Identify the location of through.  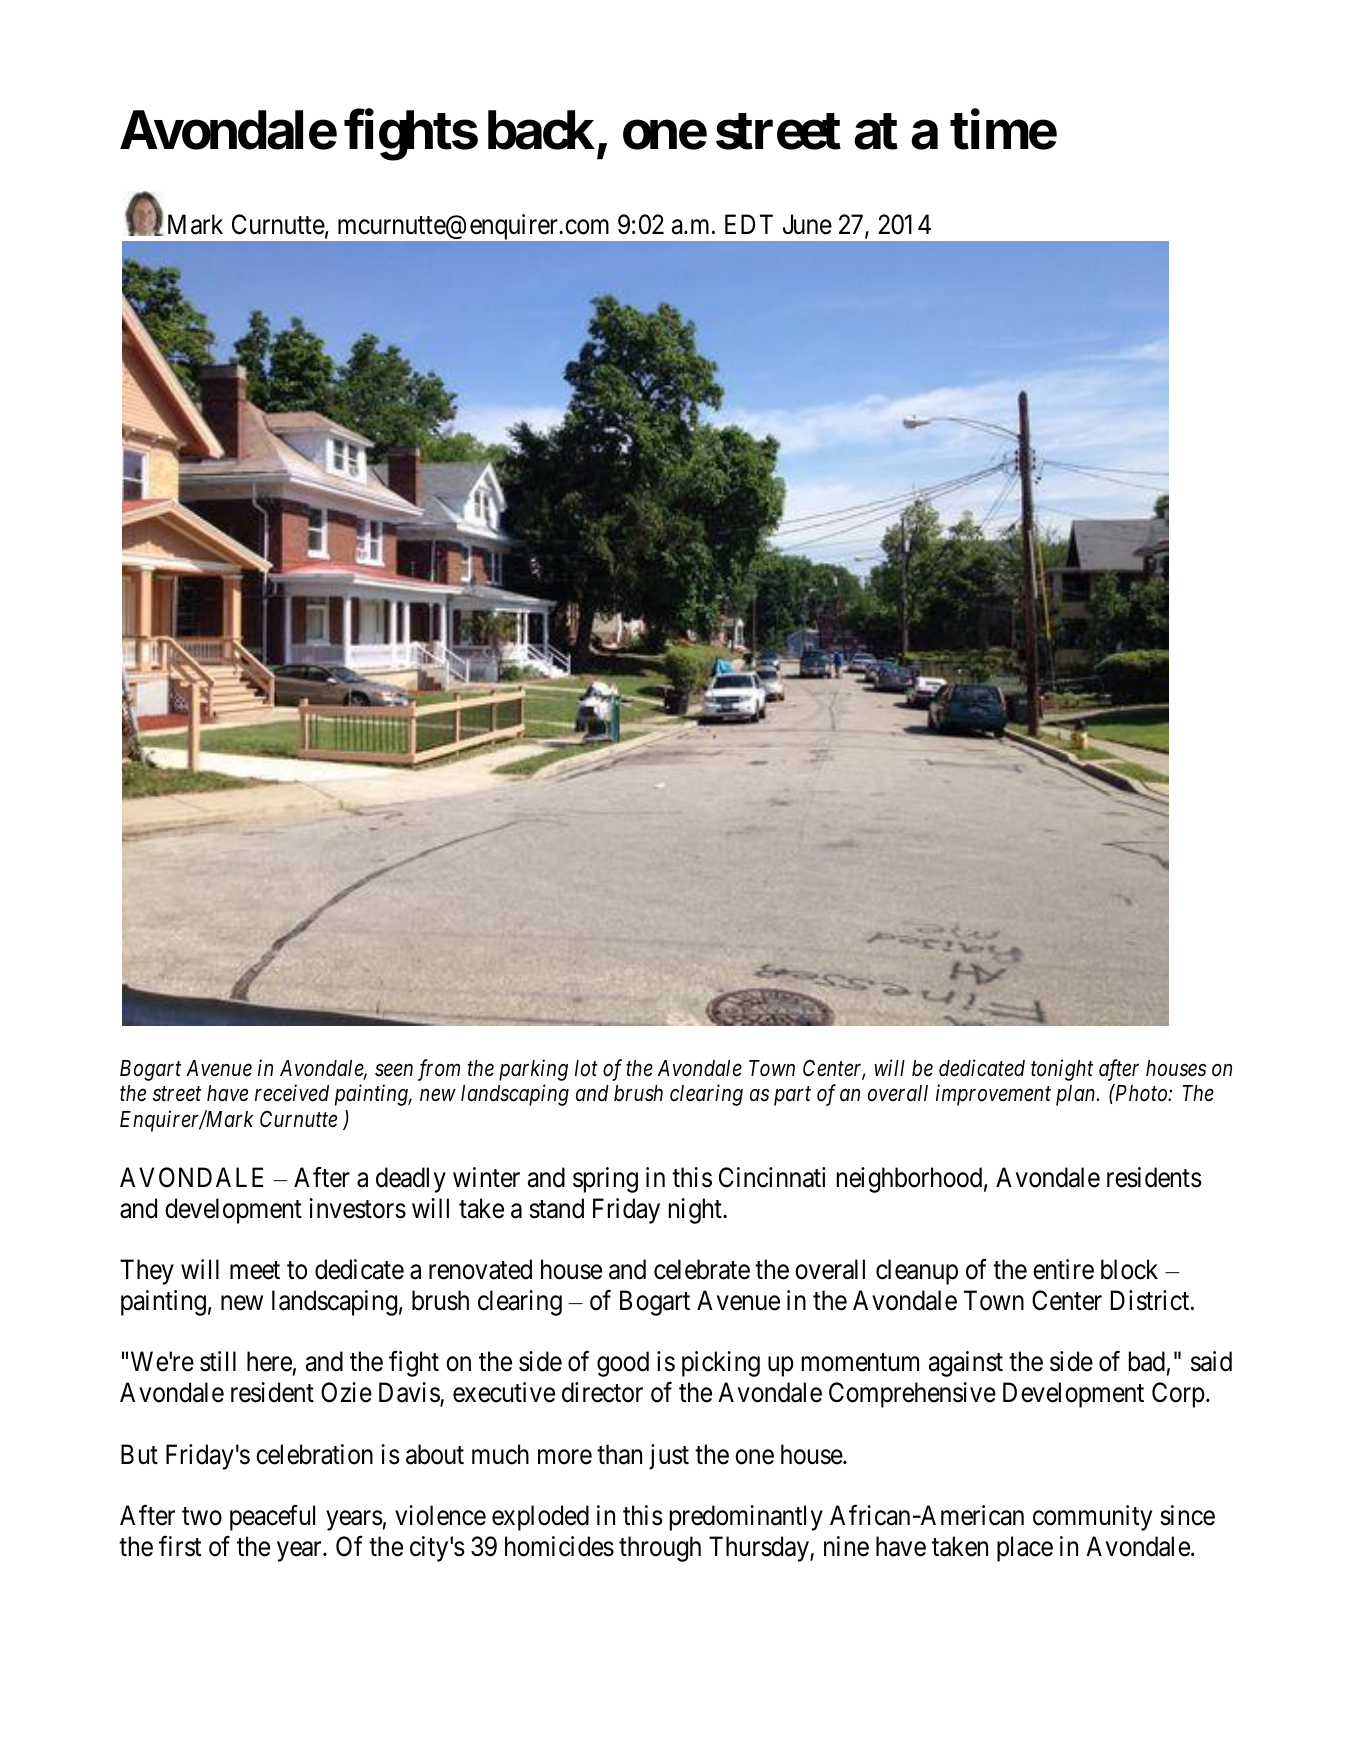
(660, 1549).
